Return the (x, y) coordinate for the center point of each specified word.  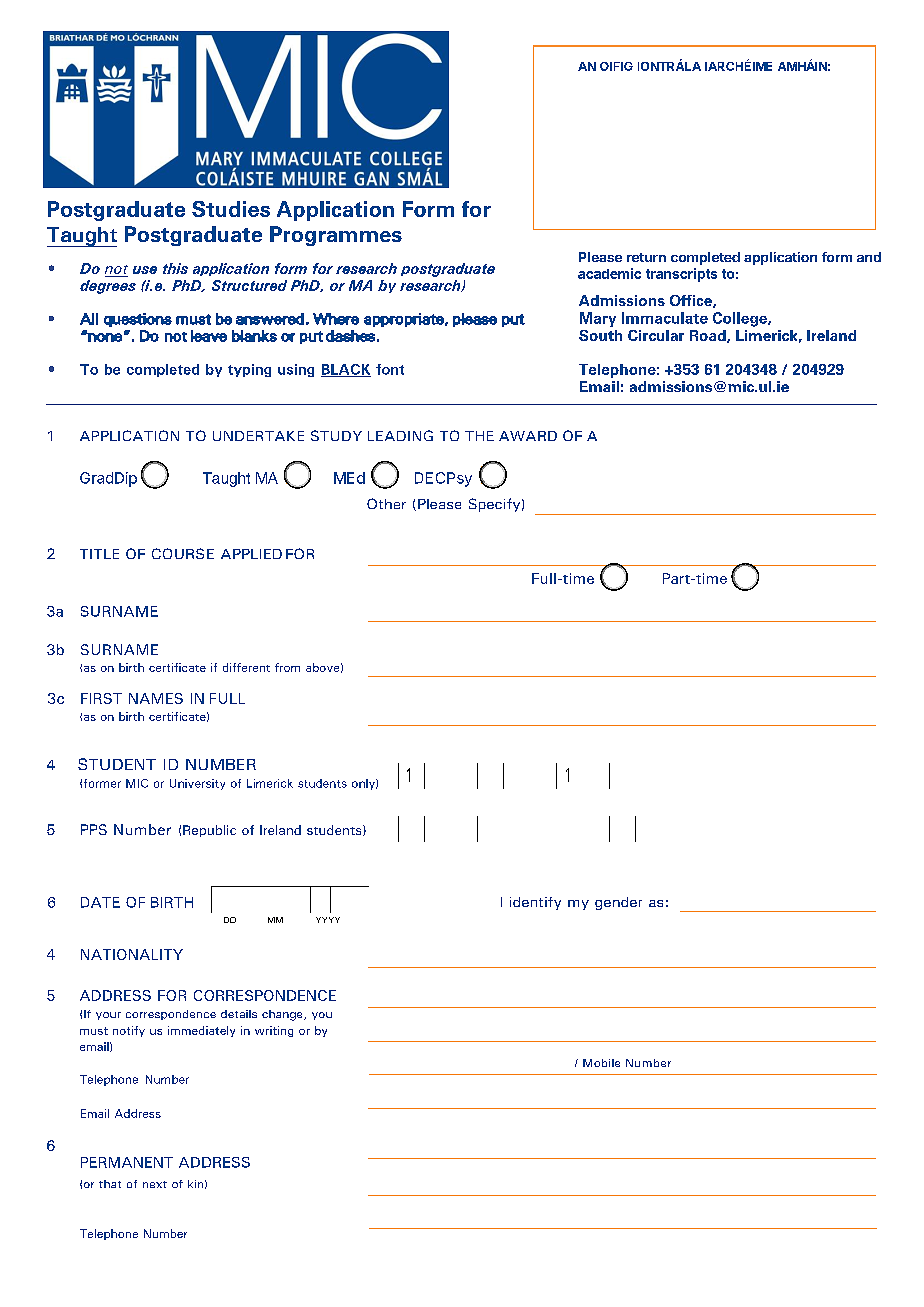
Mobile (601, 1063)
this (175, 268)
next (155, 1184)
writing (274, 1031)
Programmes (336, 236)
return (646, 257)
